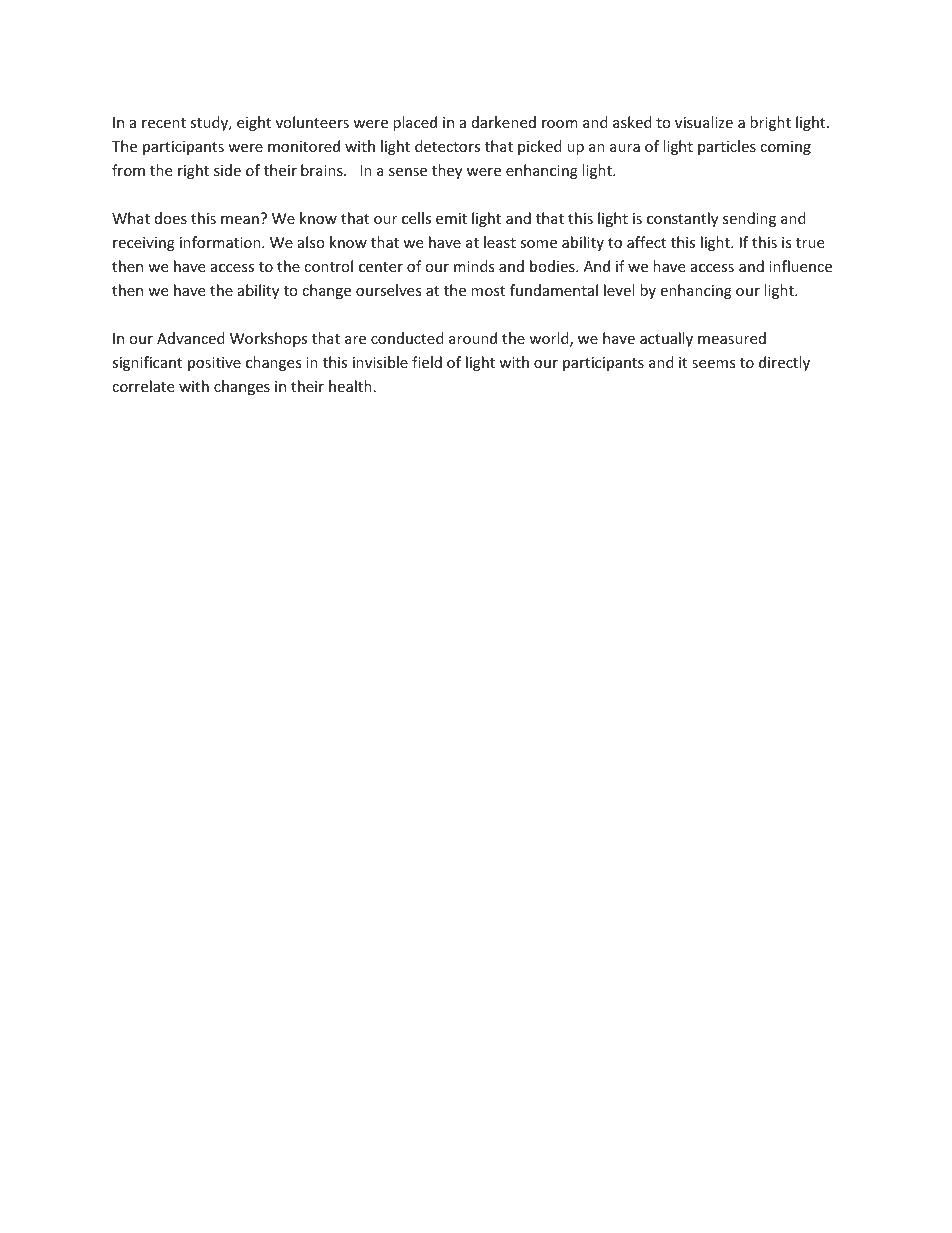  What do you see at coordinates (221, 242) in the page?
I see `information` at bounding box center [221, 242].
